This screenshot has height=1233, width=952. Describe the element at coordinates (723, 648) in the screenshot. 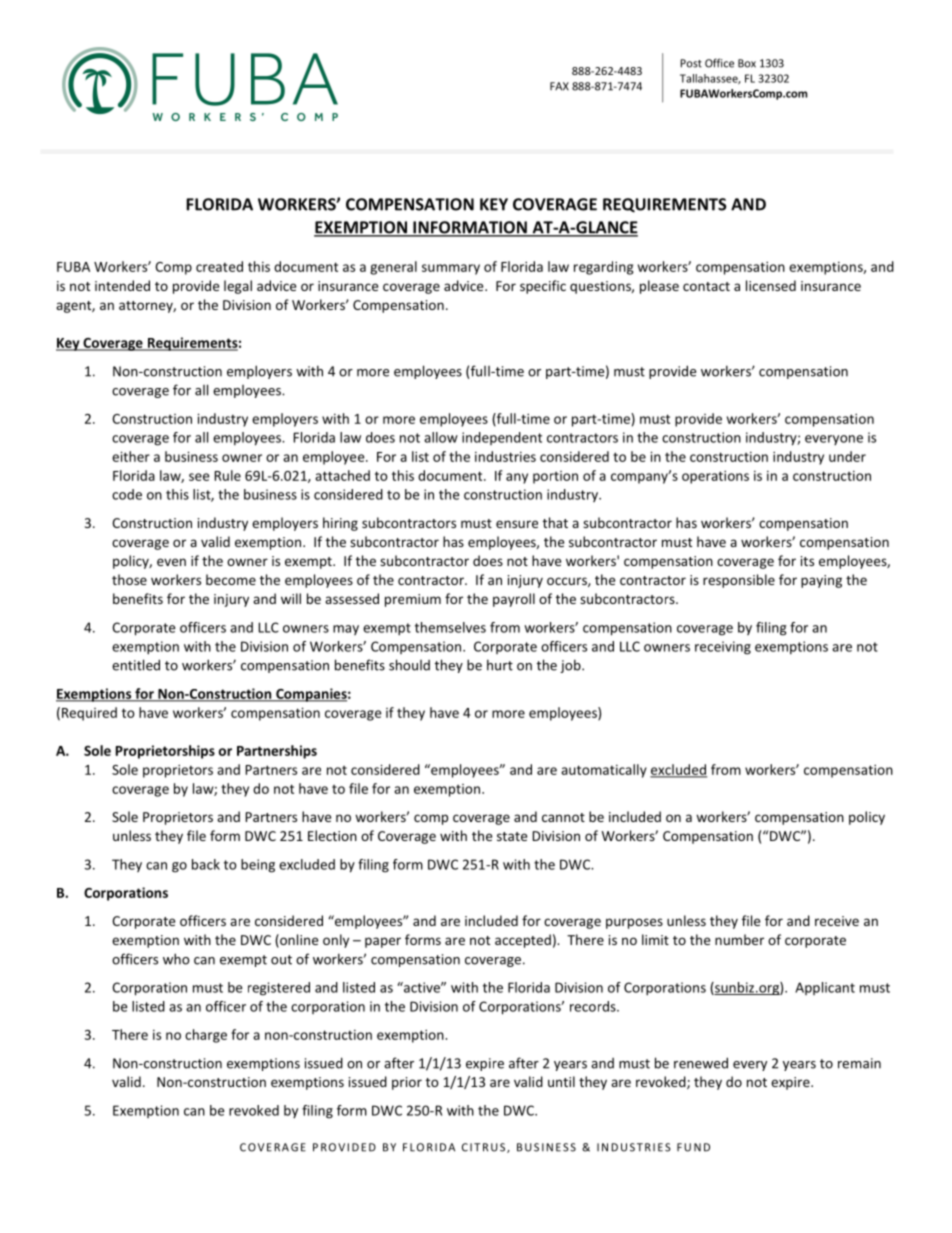

I see `receiving` at that location.
